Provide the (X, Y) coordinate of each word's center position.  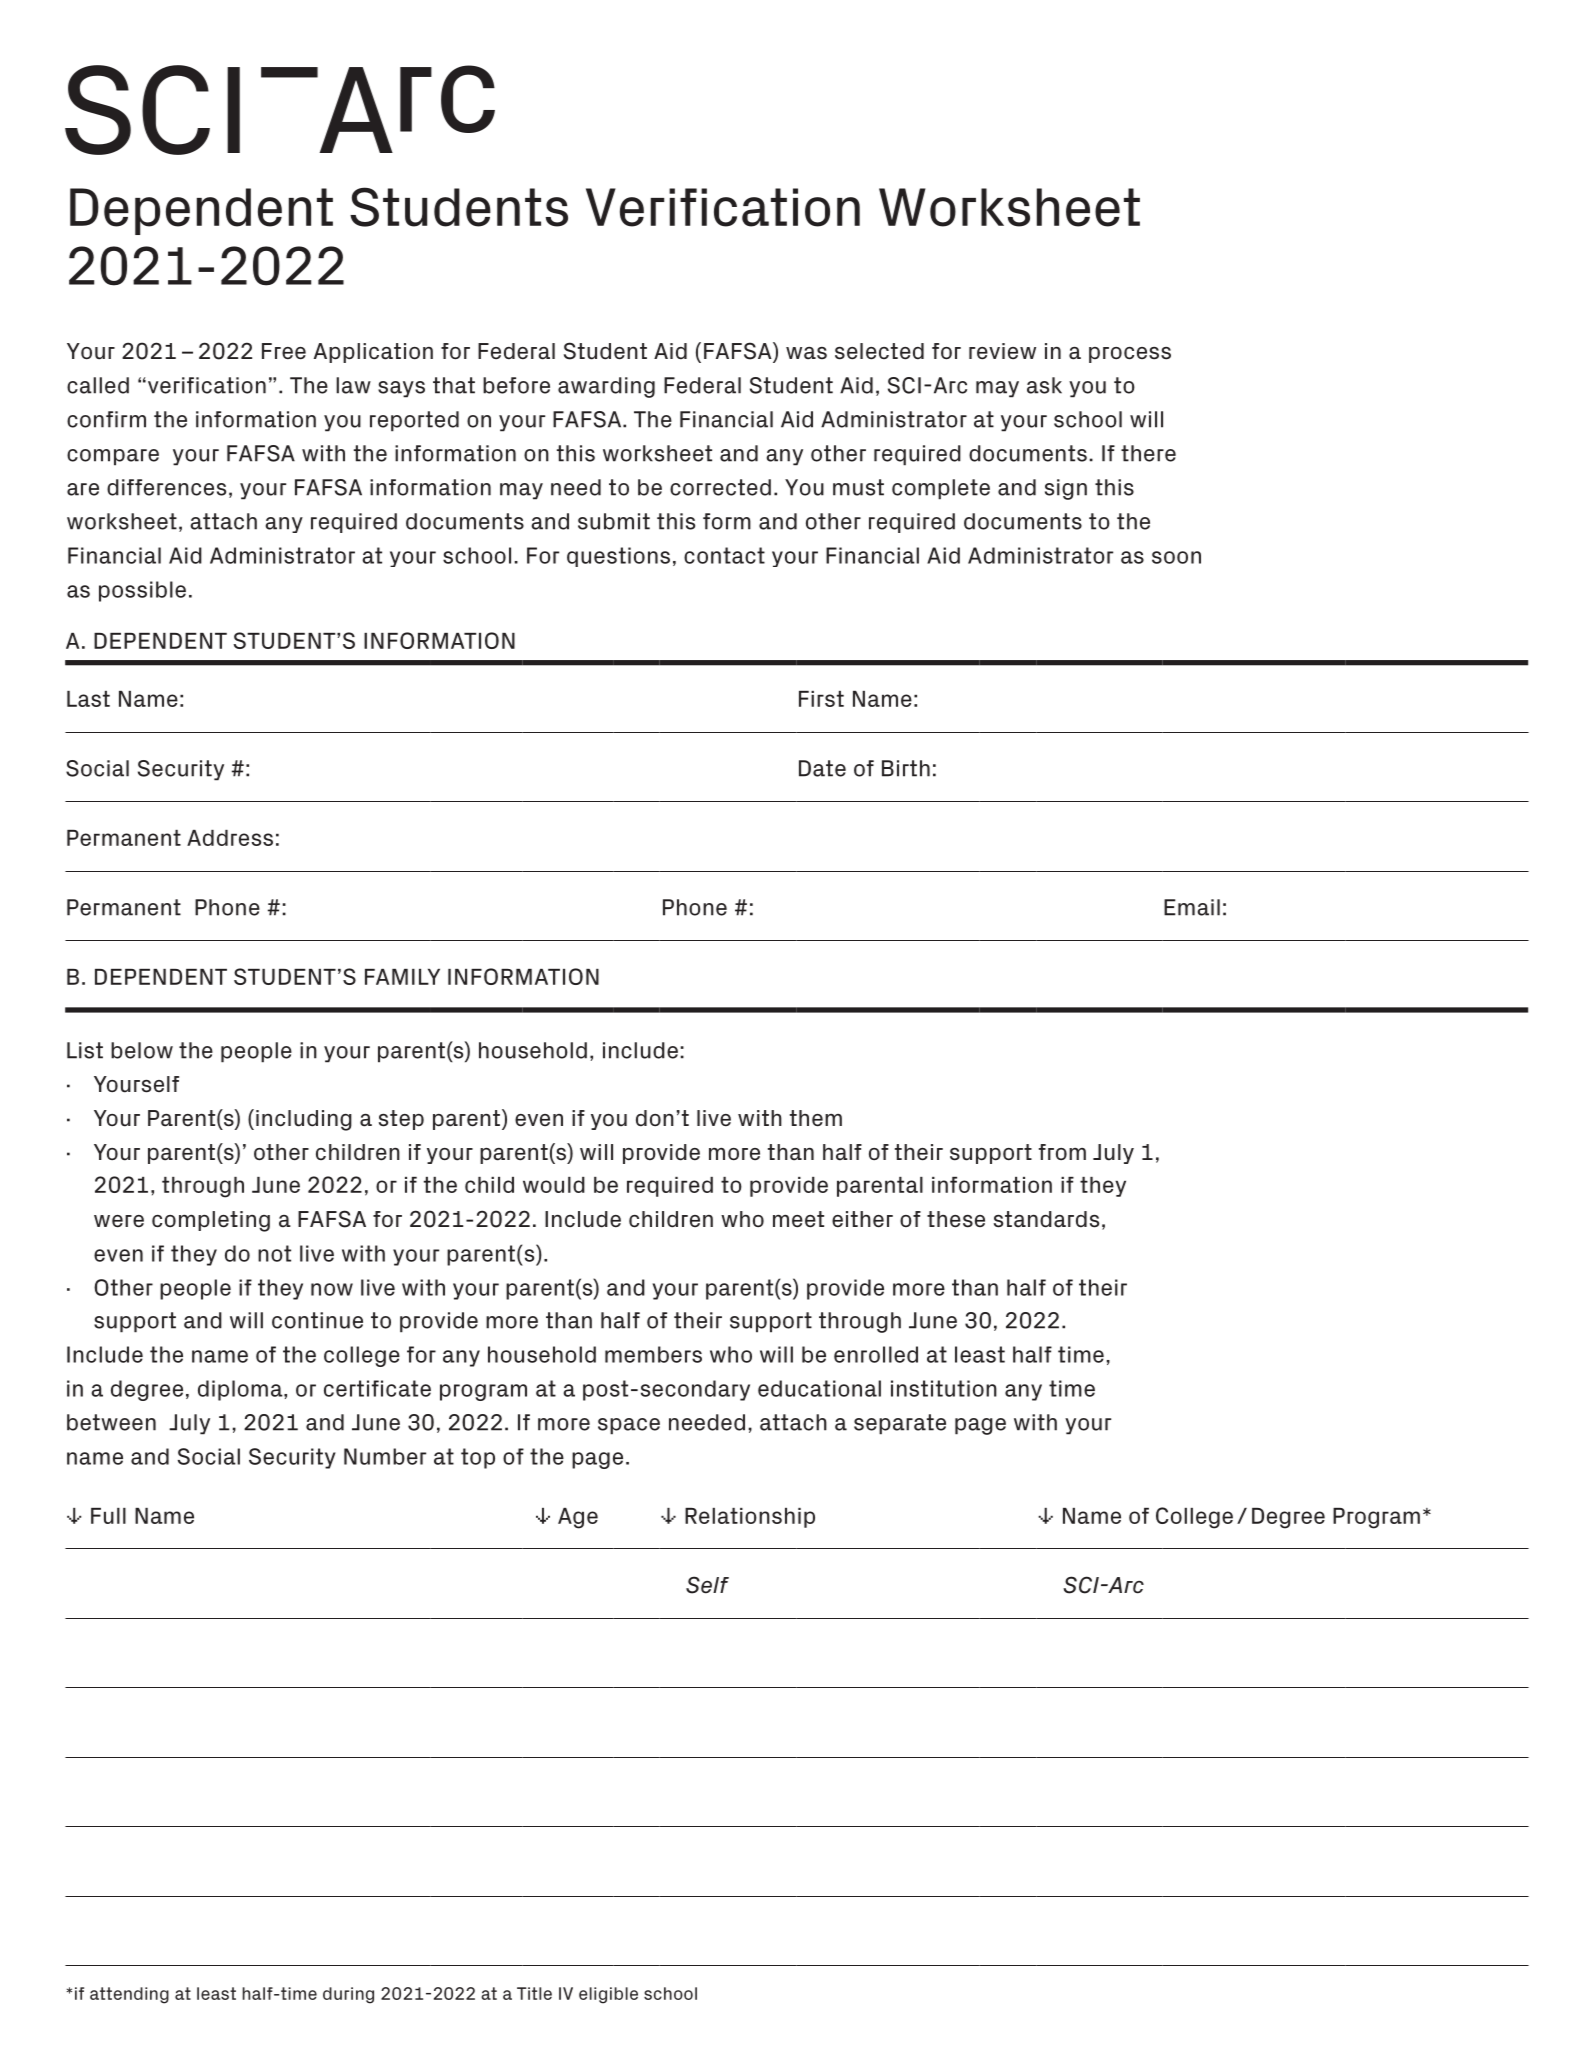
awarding (606, 387)
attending (129, 1995)
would (554, 1185)
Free (284, 351)
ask (1044, 385)
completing (211, 1221)
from (1062, 1152)
